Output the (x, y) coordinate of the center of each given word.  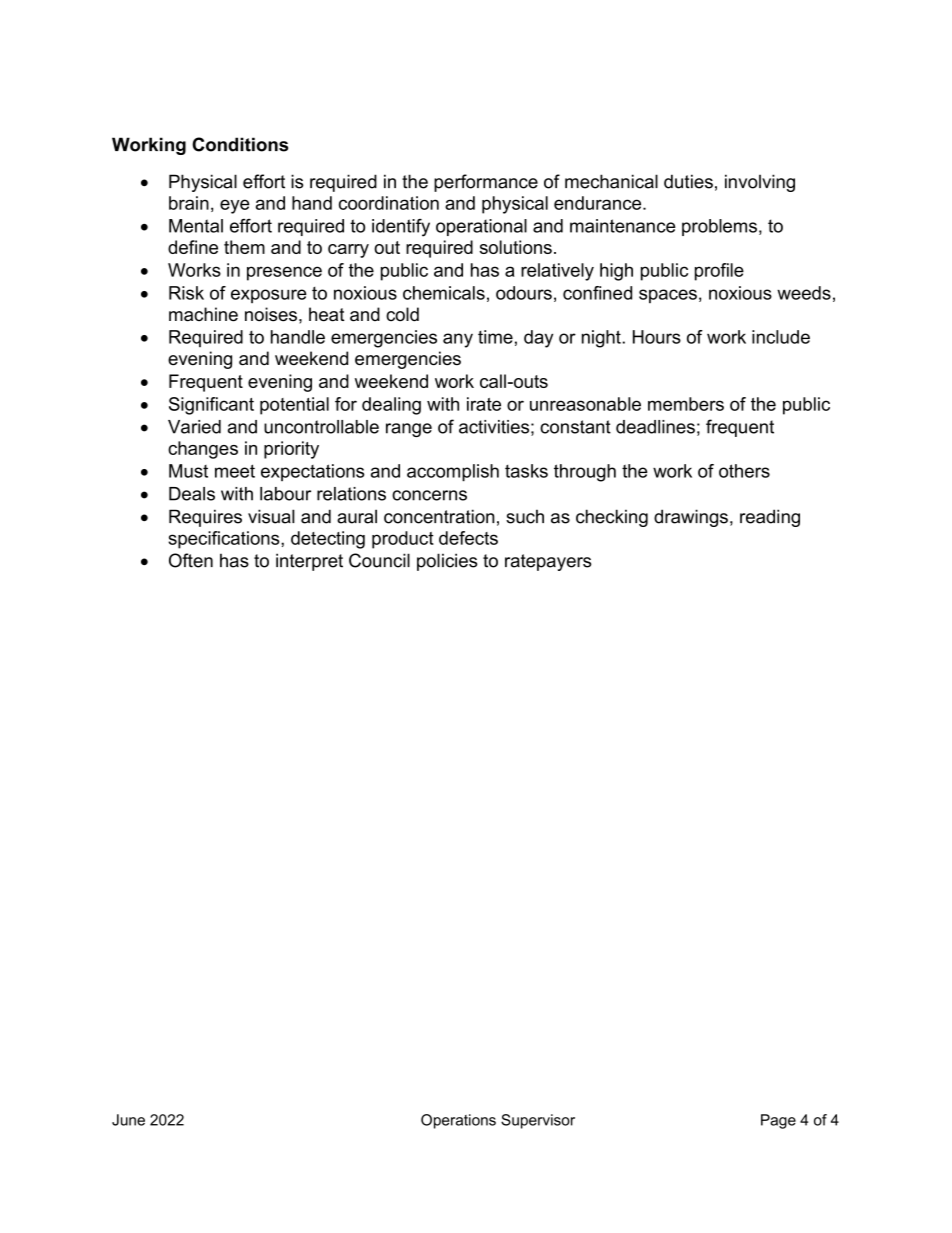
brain (189, 203)
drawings (691, 518)
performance (486, 183)
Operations (458, 1121)
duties (688, 181)
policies (447, 562)
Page (778, 1121)
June (128, 1120)
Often (191, 560)
